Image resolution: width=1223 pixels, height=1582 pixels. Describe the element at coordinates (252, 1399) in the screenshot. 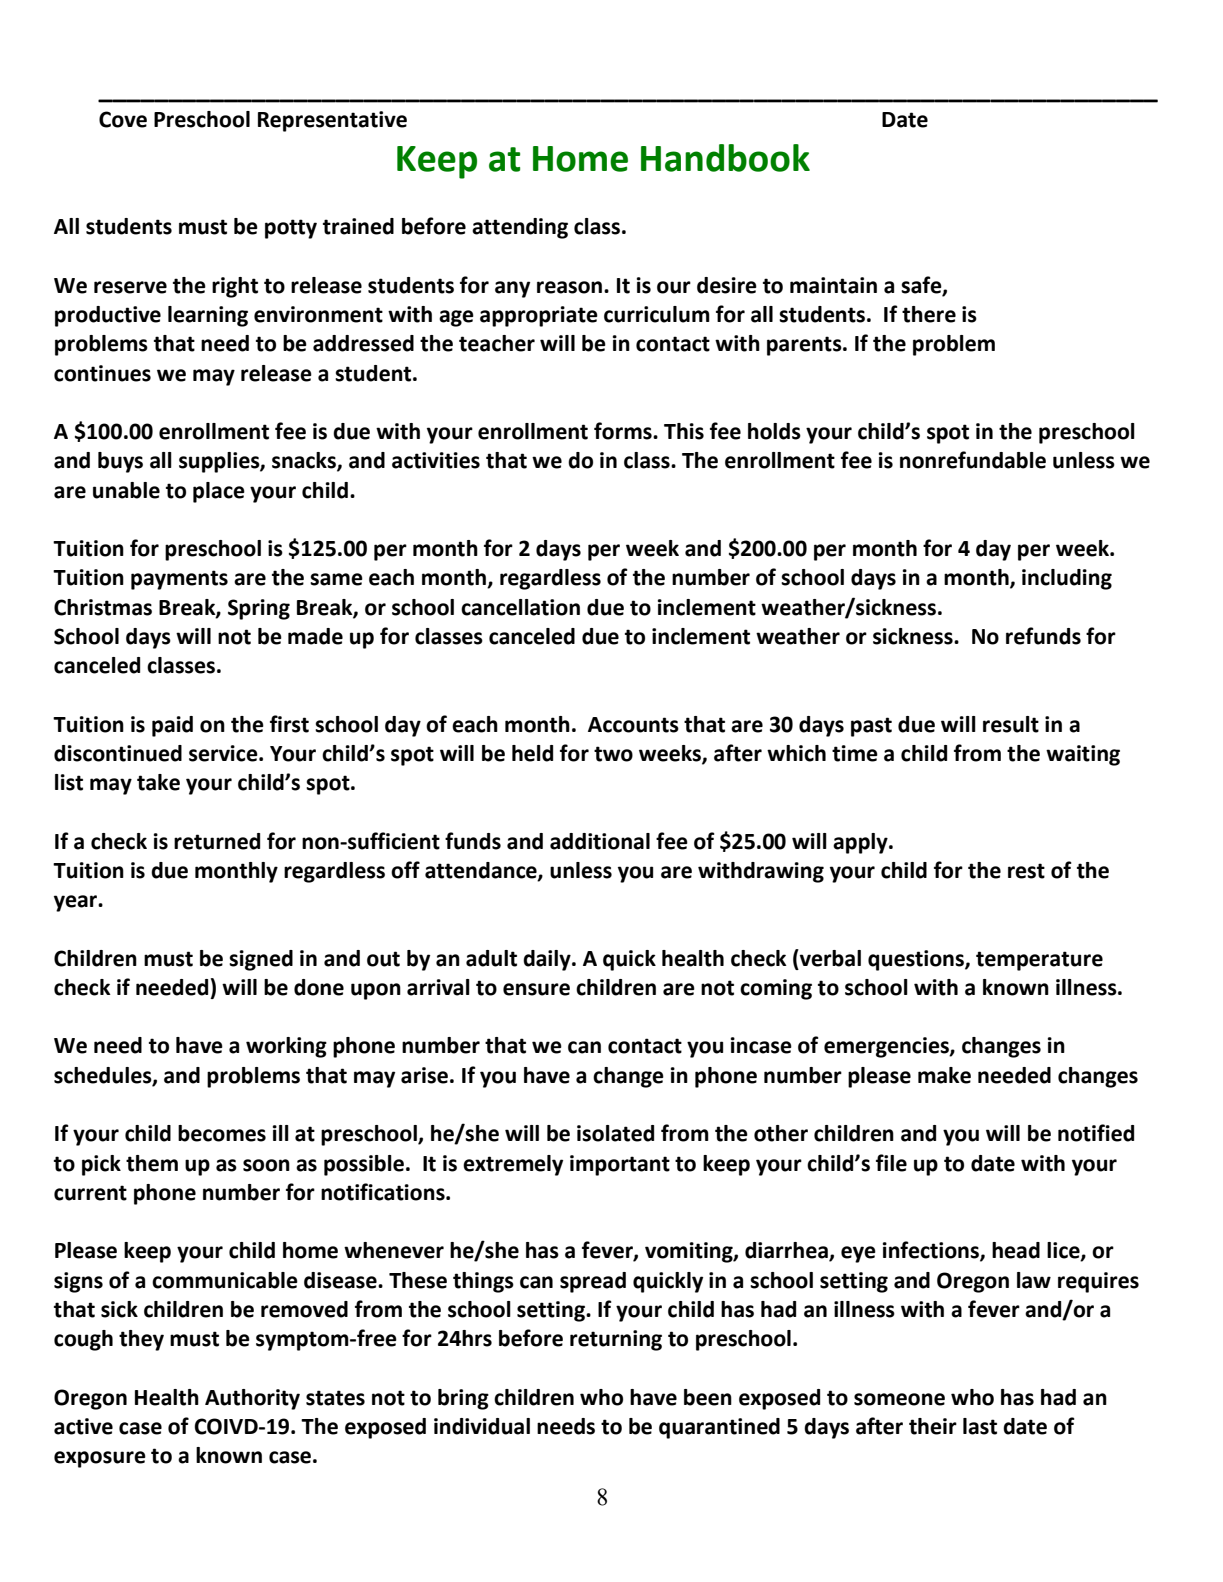

I see `Authority` at that location.
